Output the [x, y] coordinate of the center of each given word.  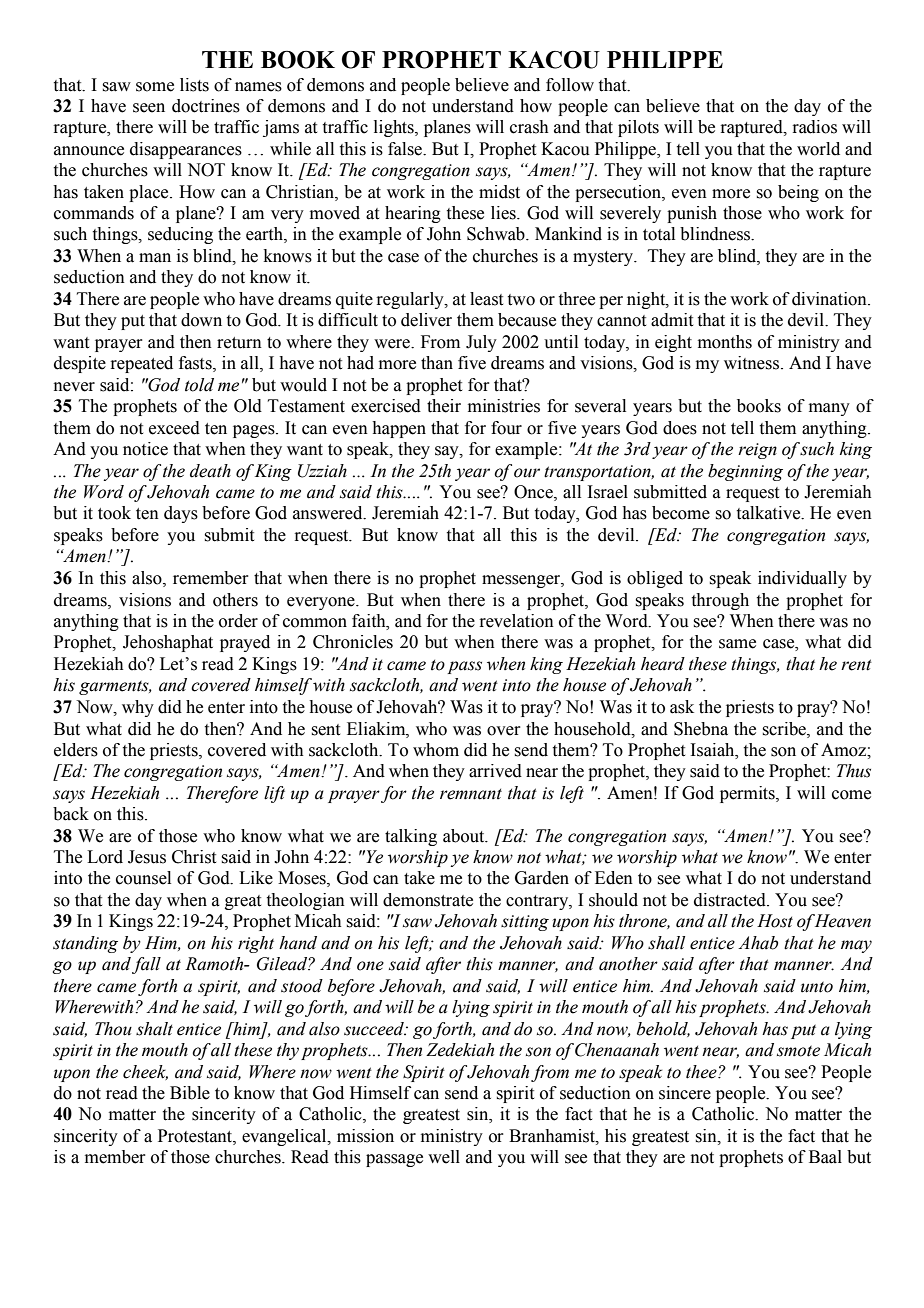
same [737, 644]
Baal [825, 1157]
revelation [516, 621]
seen [149, 108]
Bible [190, 1093]
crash [529, 127]
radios [814, 127]
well [444, 1157]
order [238, 621]
